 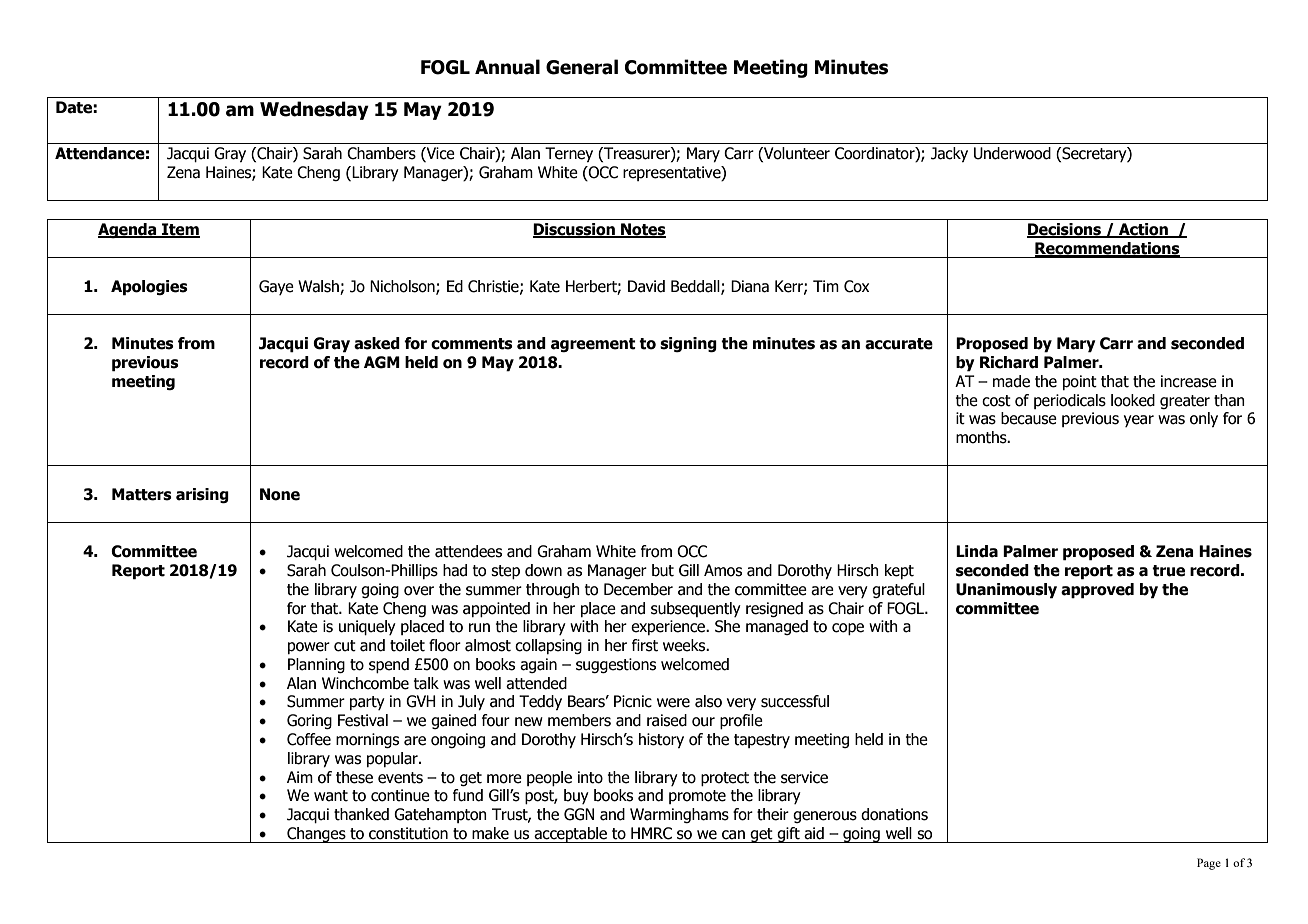 I want to click on General, so click(x=582, y=67).
